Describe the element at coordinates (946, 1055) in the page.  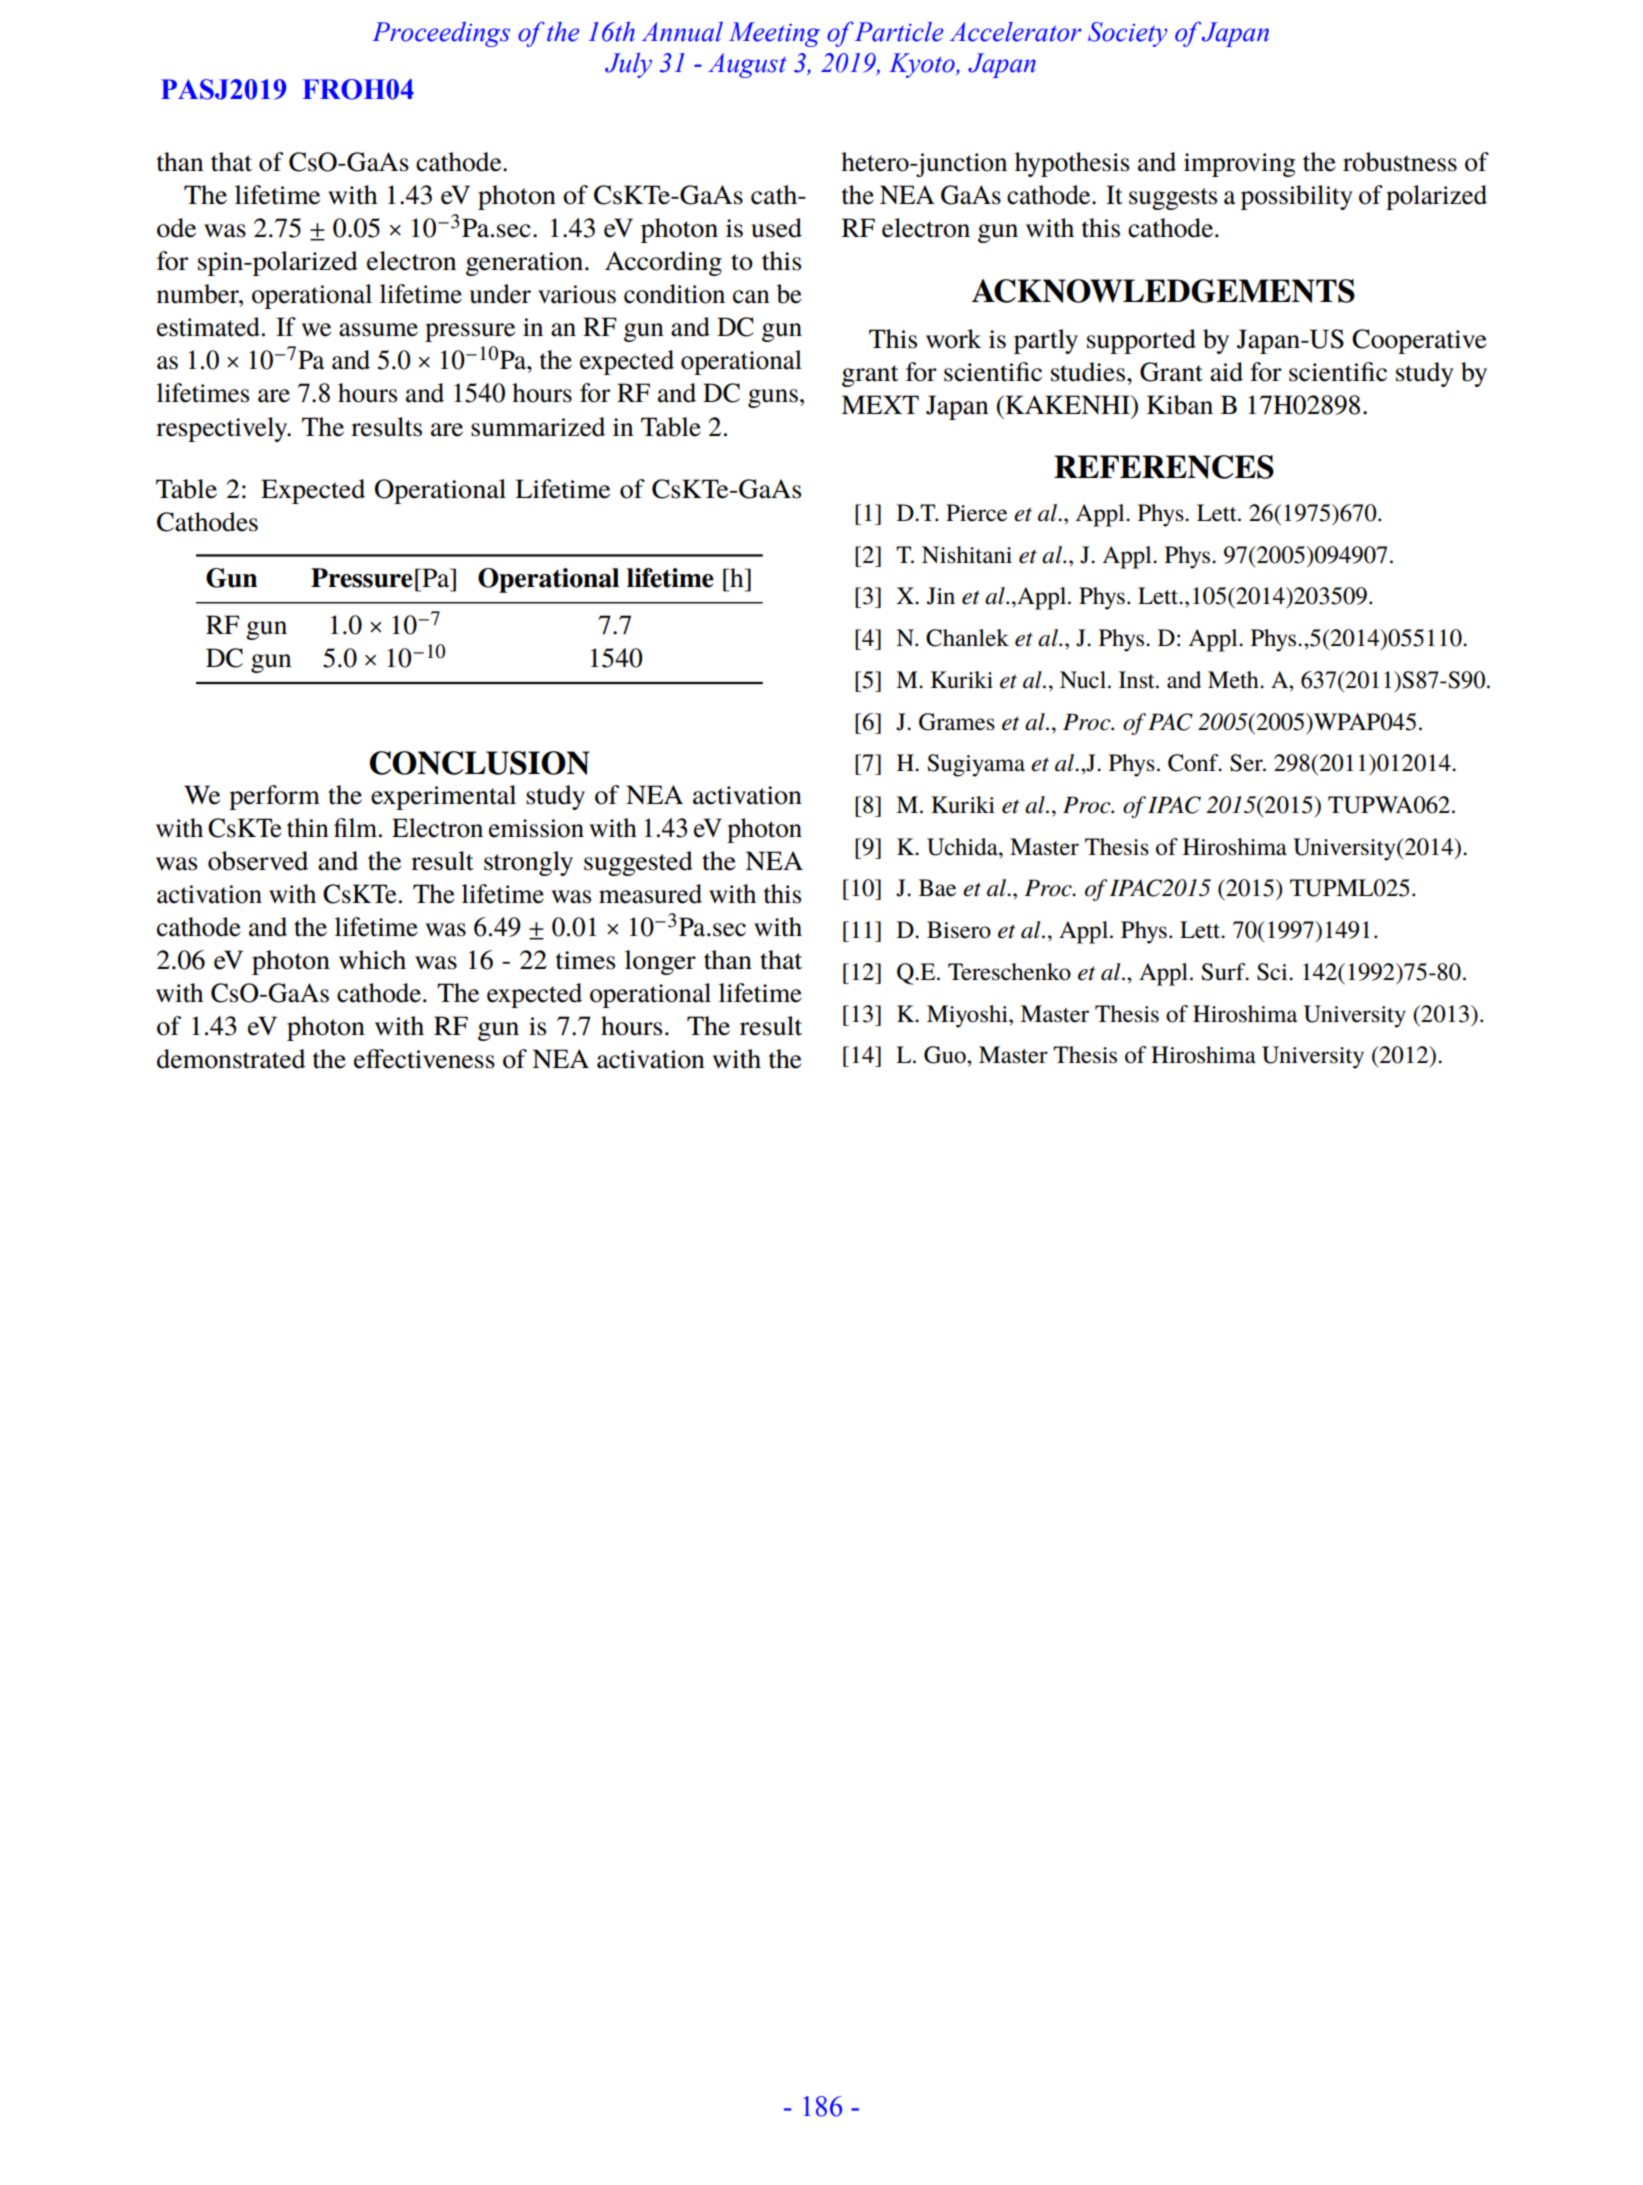
I see `Guo` at that location.
